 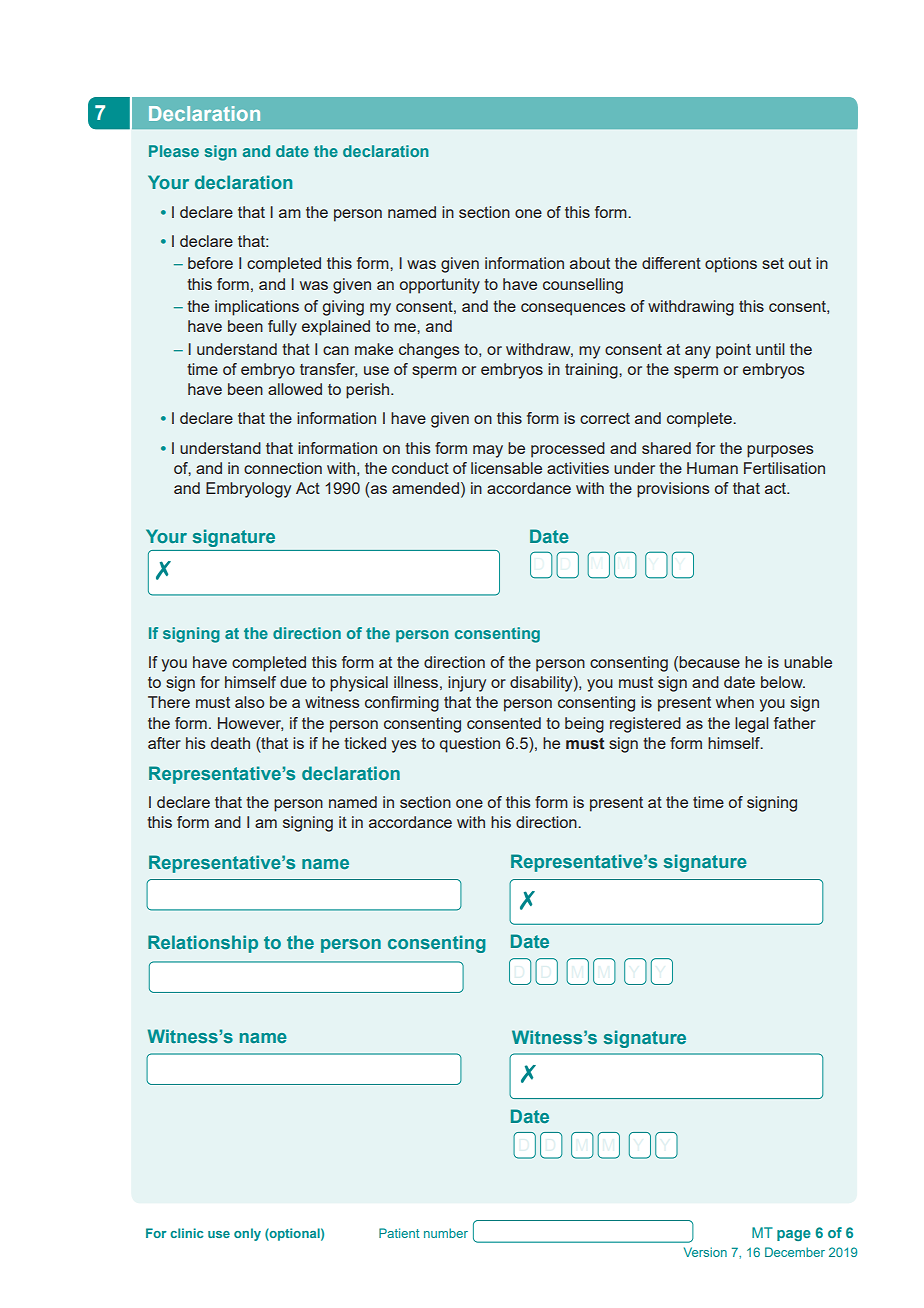 I want to click on Please, so click(x=174, y=151).
